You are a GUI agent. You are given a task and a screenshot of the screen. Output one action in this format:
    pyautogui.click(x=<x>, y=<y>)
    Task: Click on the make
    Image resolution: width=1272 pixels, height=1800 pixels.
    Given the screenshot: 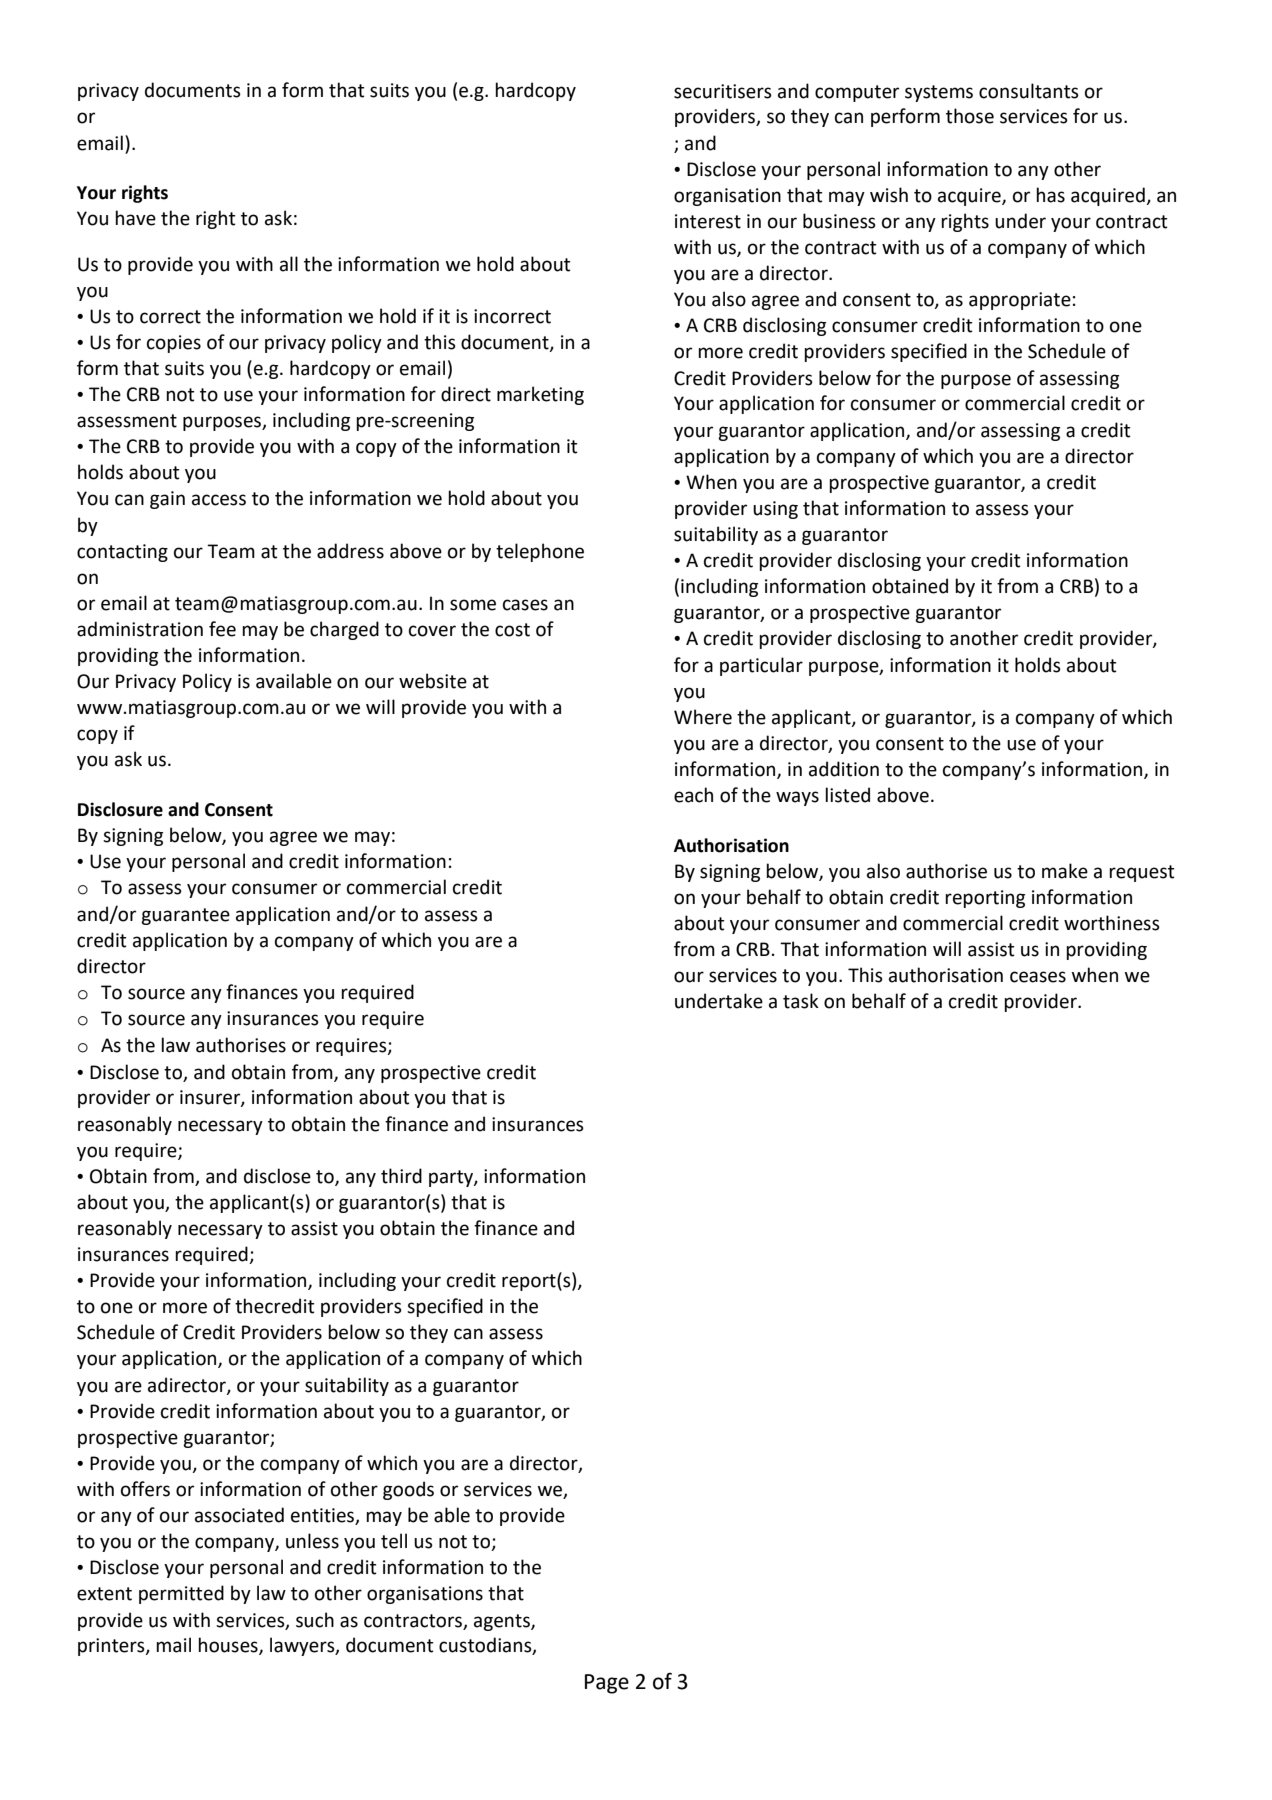 What is the action you would take?
    pyautogui.click(x=1065, y=871)
